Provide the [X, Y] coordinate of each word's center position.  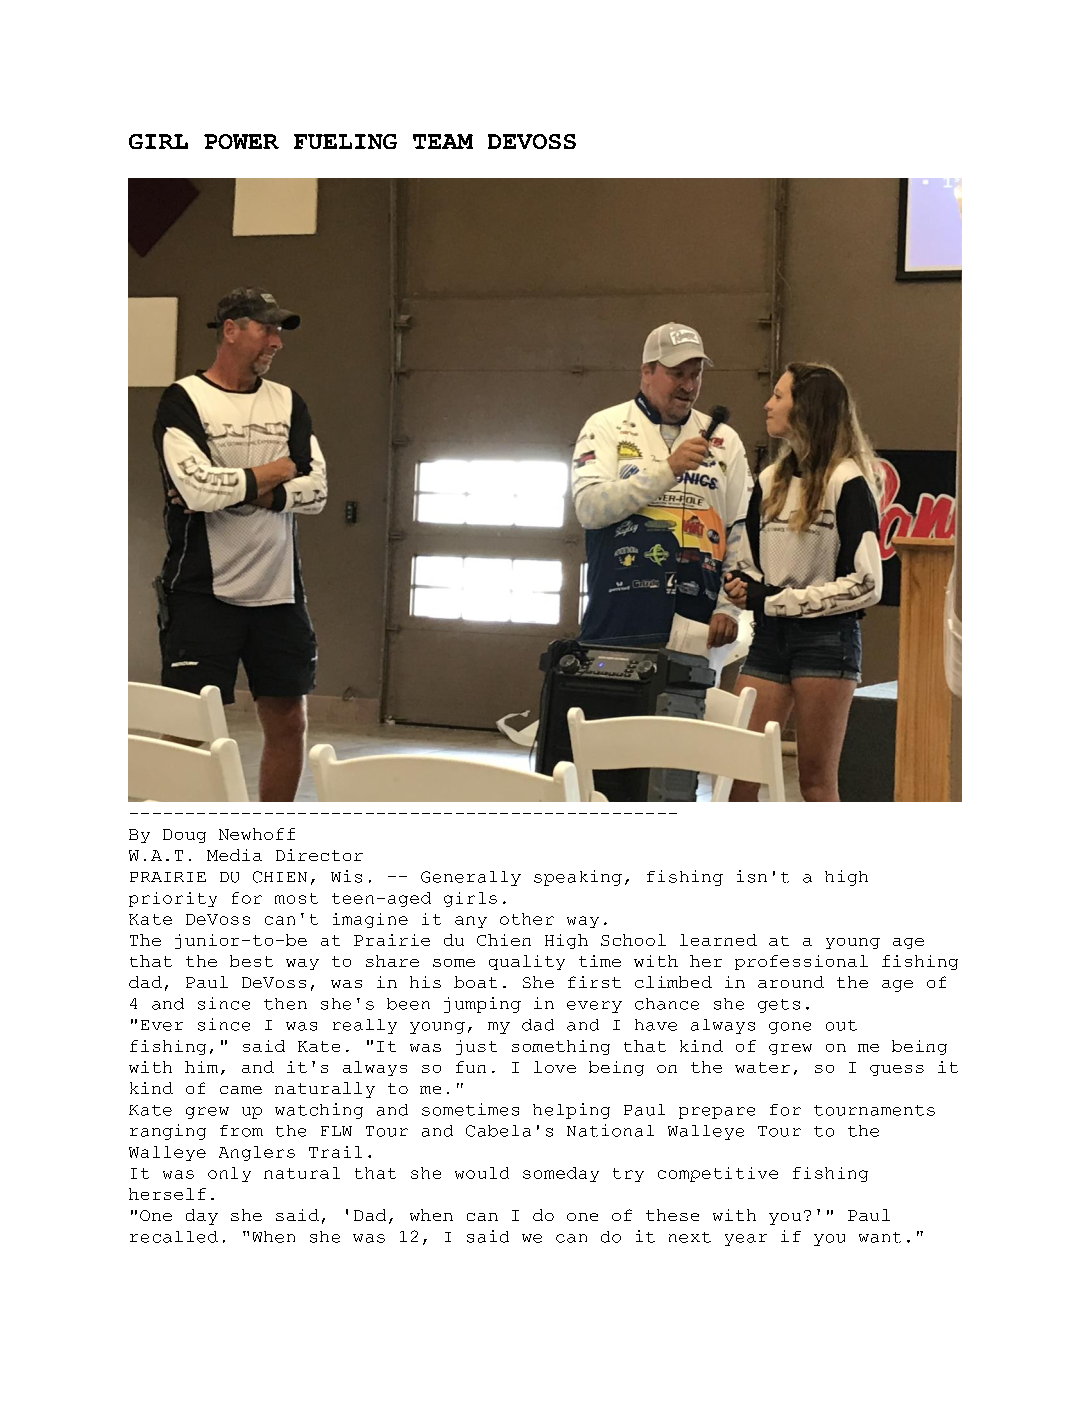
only [229, 1174]
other [527, 919]
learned [718, 940]
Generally [471, 878]
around [791, 982]
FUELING [345, 141]
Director [319, 855]
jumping [482, 1005]
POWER [241, 141]
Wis [346, 876]
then [285, 1004]
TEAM [443, 141]
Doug [184, 836]
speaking [578, 878]
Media [234, 855]
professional [801, 962]
